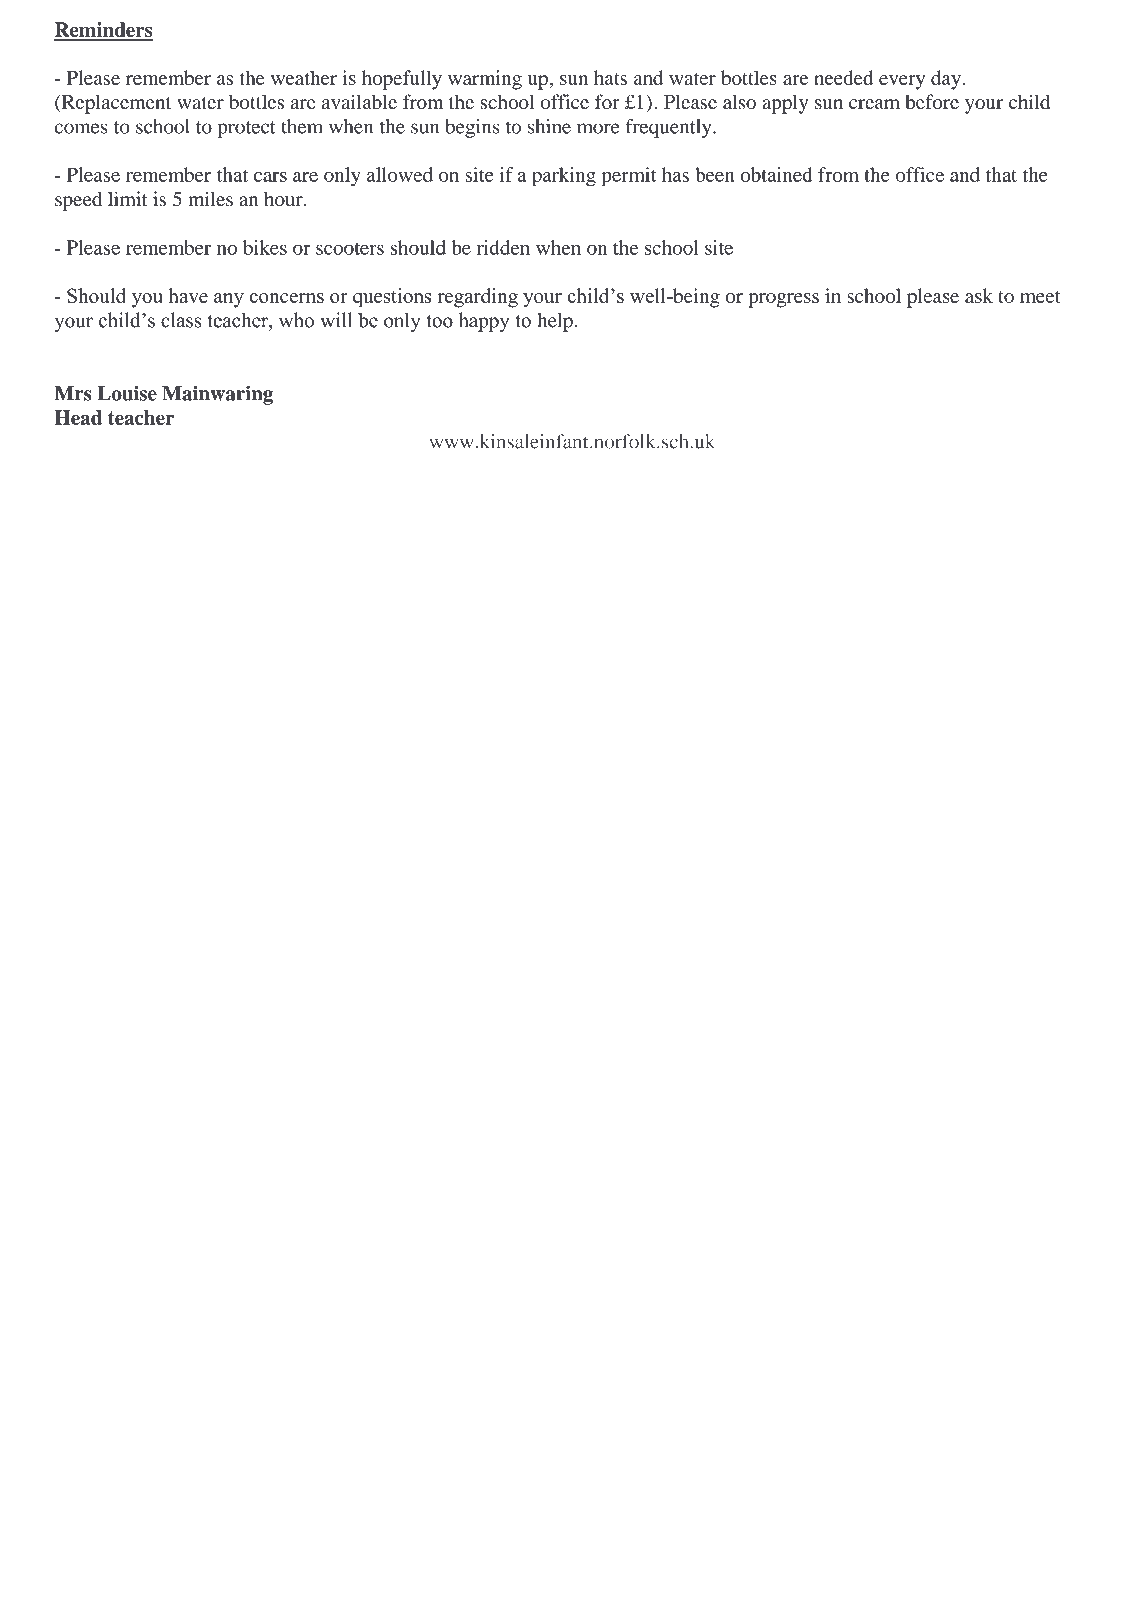 Image resolution: width=1141 pixels, height=1613 pixels. Describe the element at coordinates (555, 322) in the screenshot. I see `help` at that location.
